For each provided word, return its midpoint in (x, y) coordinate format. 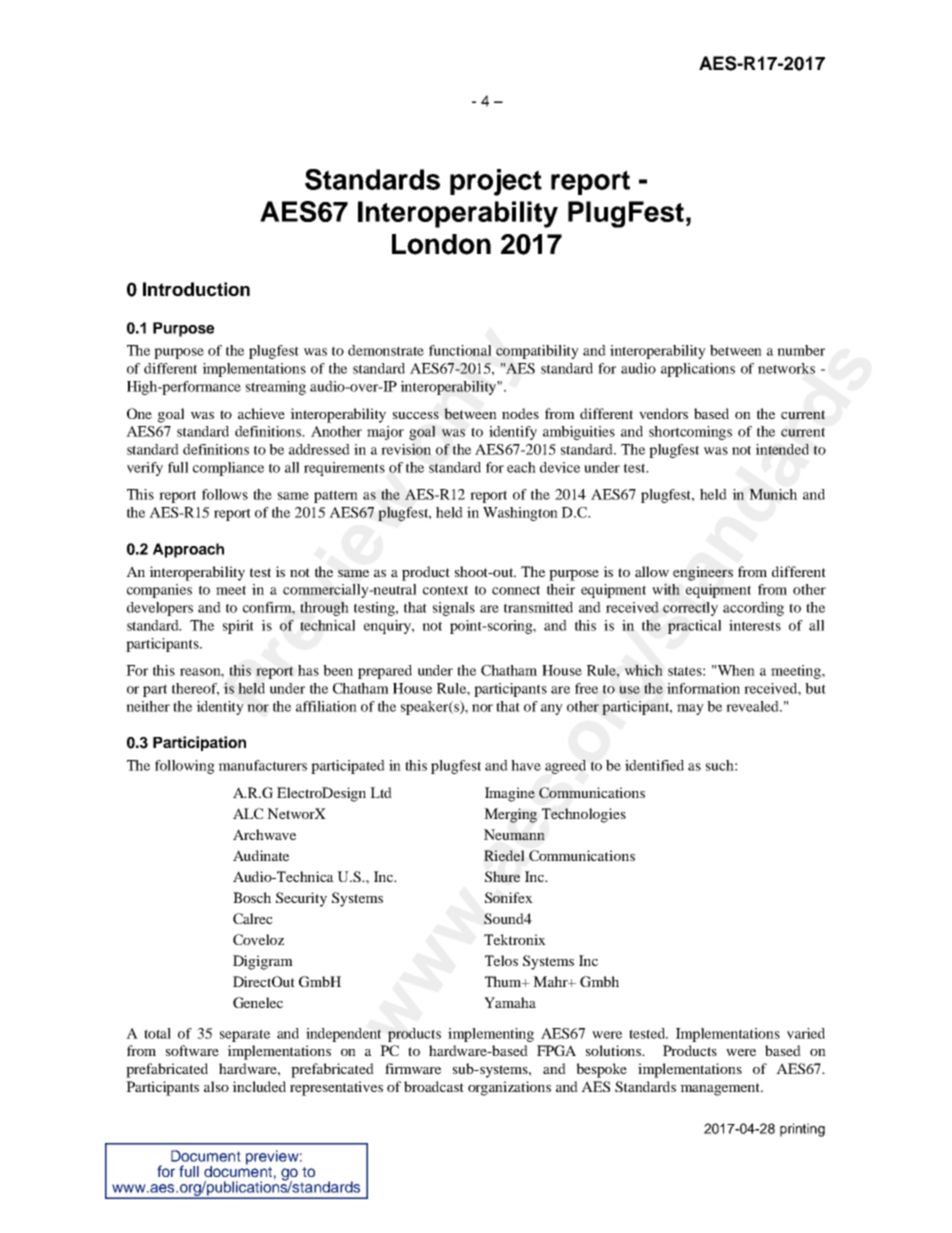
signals (454, 609)
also (216, 1086)
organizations (509, 1088)
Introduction (196, 289)
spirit (238, 627)
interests (755, 625)
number (801, 350)
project (496, 182)
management (721, 1089)
